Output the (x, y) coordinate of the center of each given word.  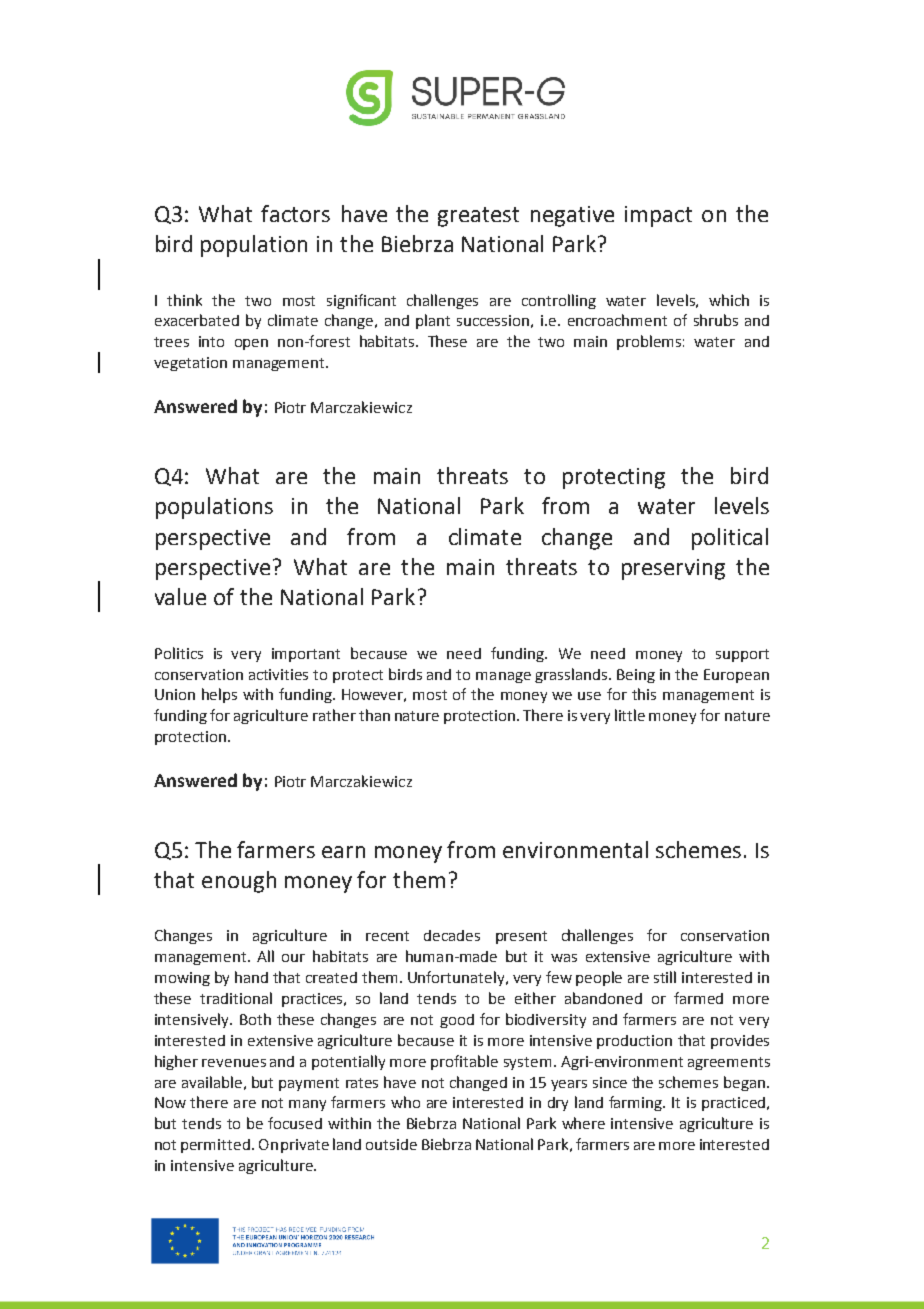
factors (295, 213)
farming (636, 1103)
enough (239, 882)
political (730, 539)
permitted (215, 1146)
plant (433, 321)
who (405, 1102)
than (374, 715)
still (665, 977)
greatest (478, 217)
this (644, 694)
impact (658, 216)
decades (452, 935)
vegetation (190, 364)
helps (219, 695)
